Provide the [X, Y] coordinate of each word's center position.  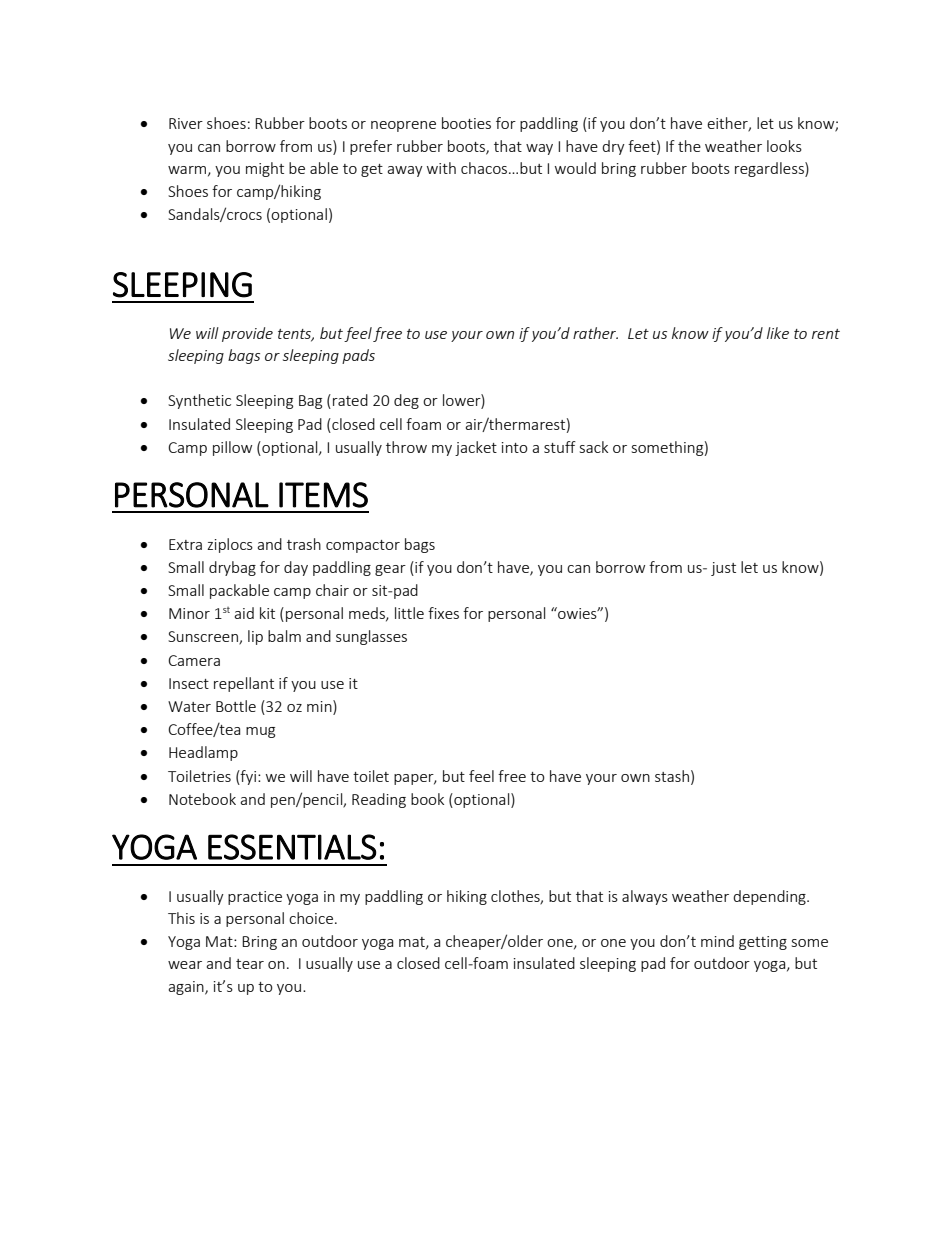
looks [784, 146]
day [296, 568]
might [265, 169]
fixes [443, 613]
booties [466, 123]
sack [594, 447]
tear [250, 964]
